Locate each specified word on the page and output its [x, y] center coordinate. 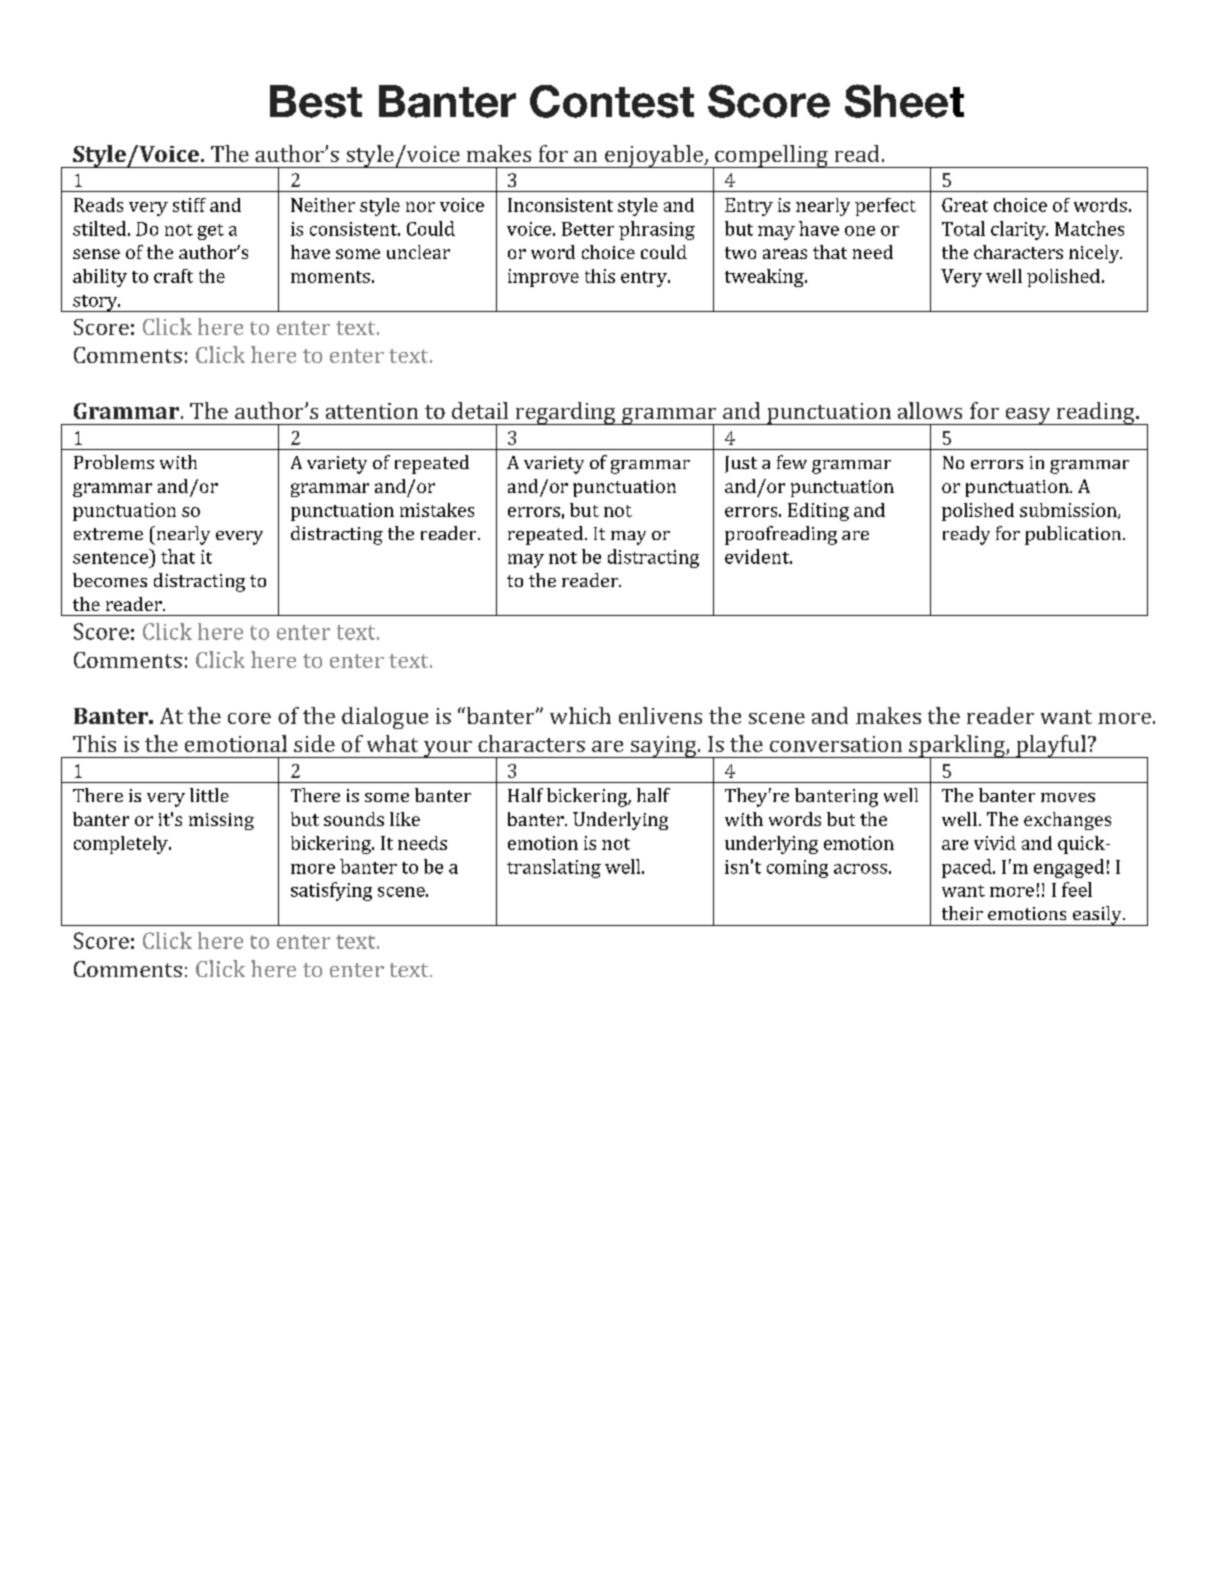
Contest [612, 101]
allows [930, 410]
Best [316, 101]
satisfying [331, 891]
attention [372, 411]
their [962, 913]
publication [1074, 535]
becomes [110, 580]
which [580, 715]
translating [554, 868]
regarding [565, 413]
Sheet [904, 101]
